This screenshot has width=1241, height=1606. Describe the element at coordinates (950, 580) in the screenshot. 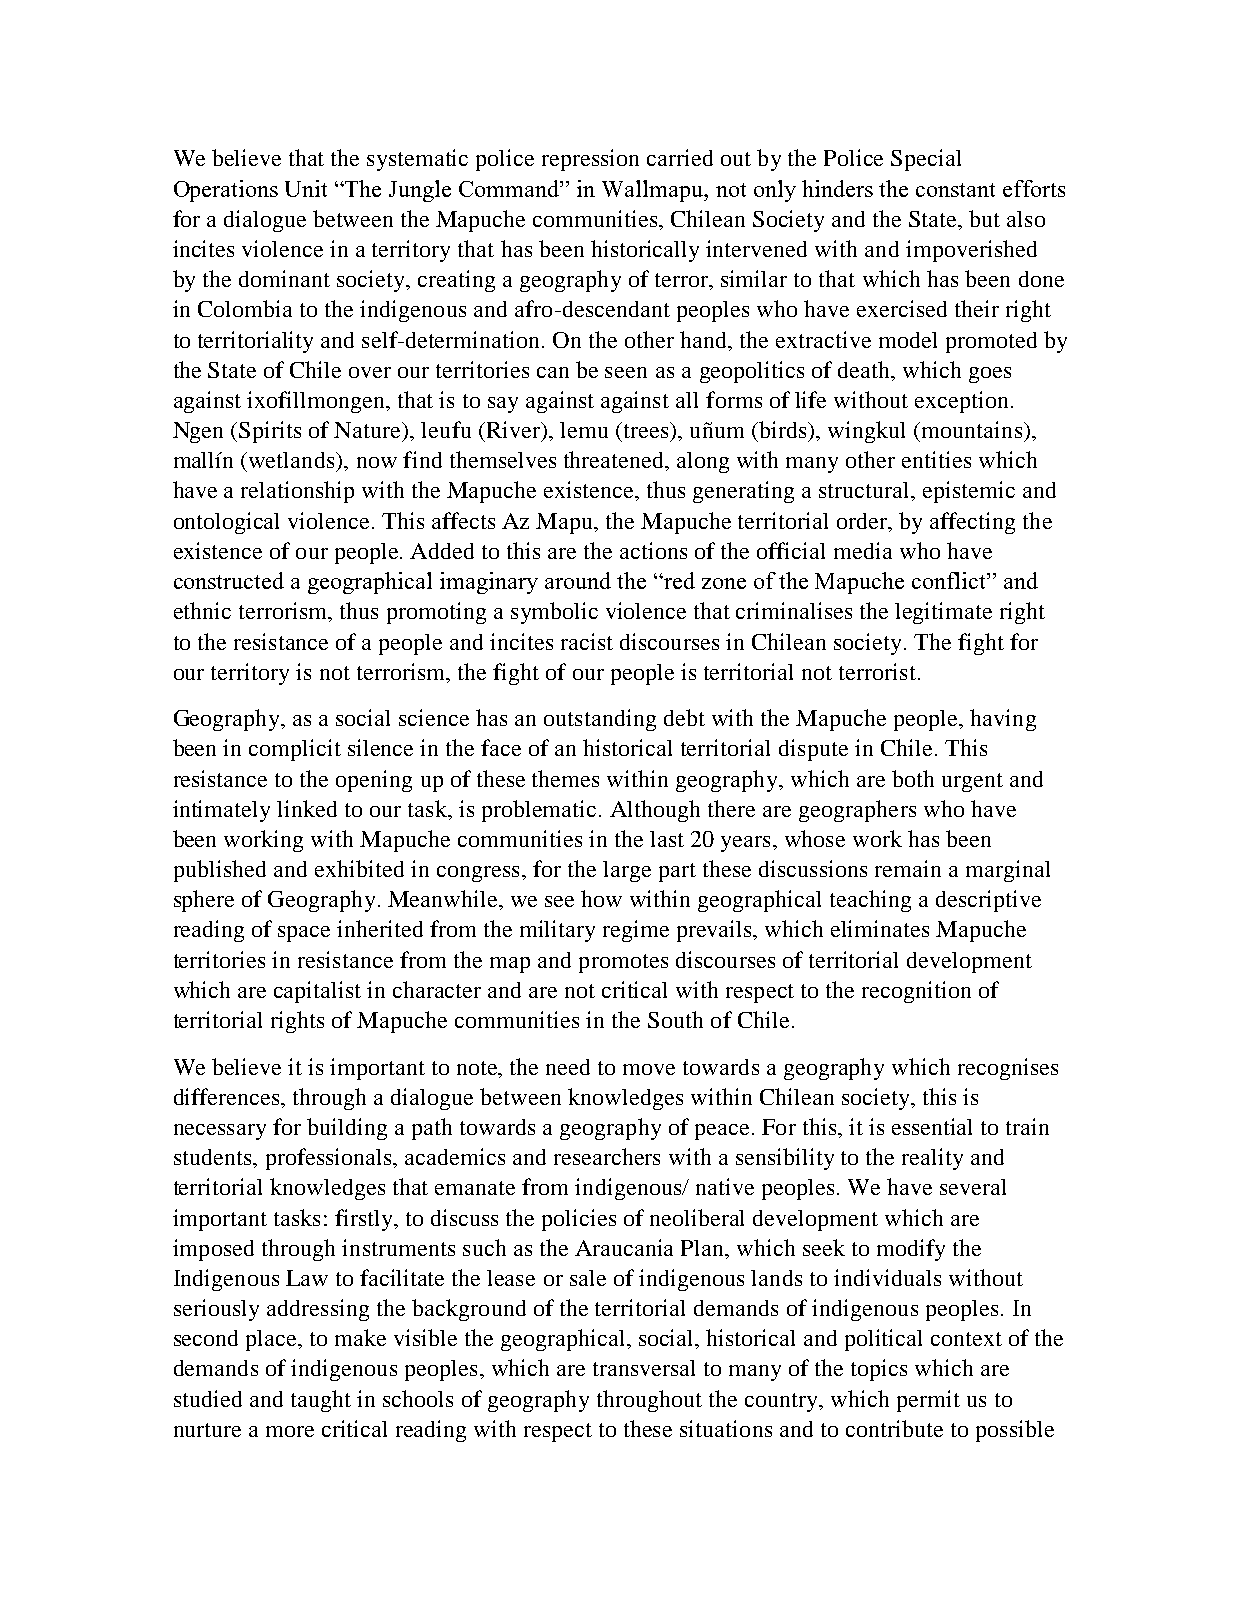

I see `conflict` at that location.
